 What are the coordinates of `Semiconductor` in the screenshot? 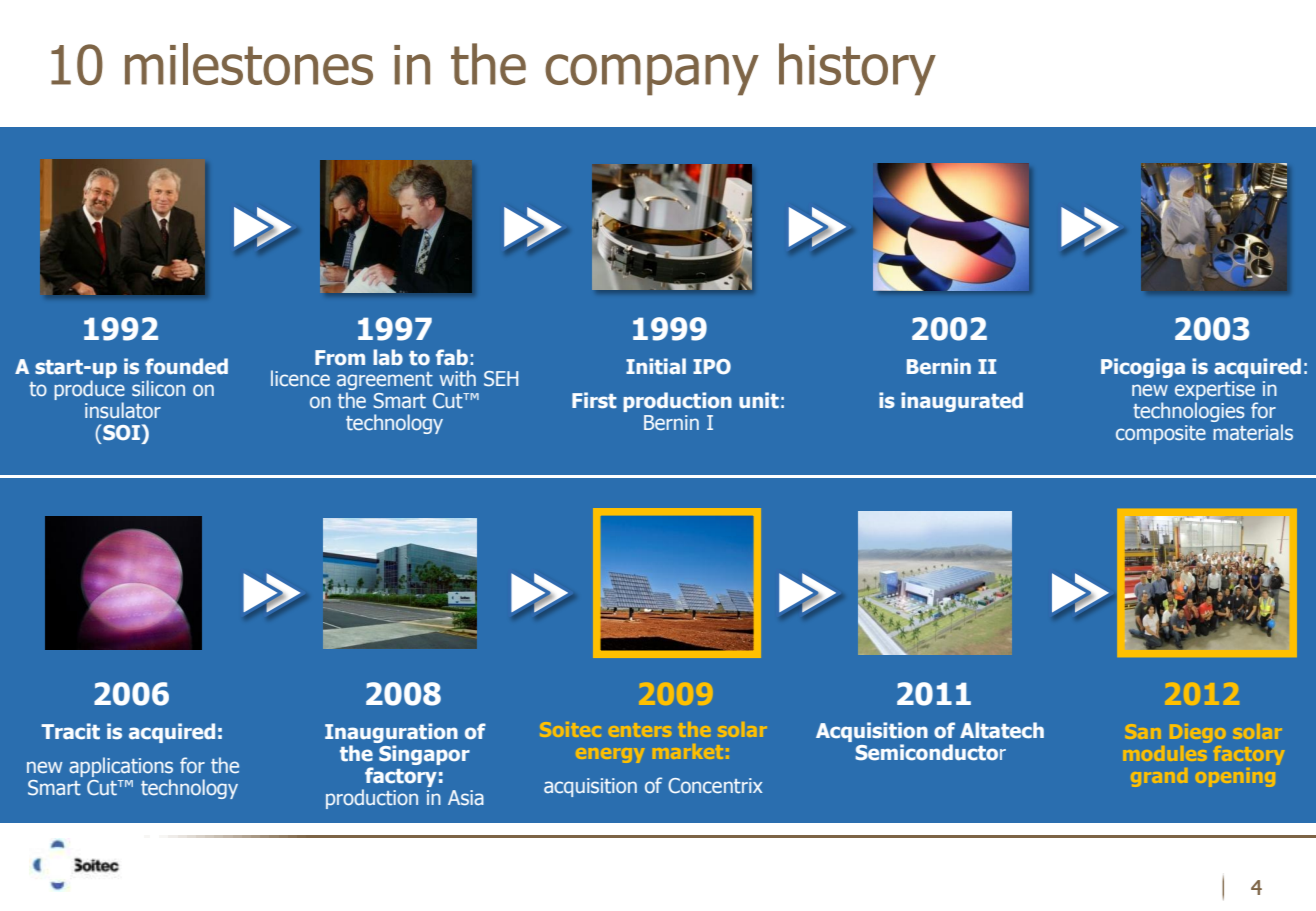 It's located at (930, 752).
